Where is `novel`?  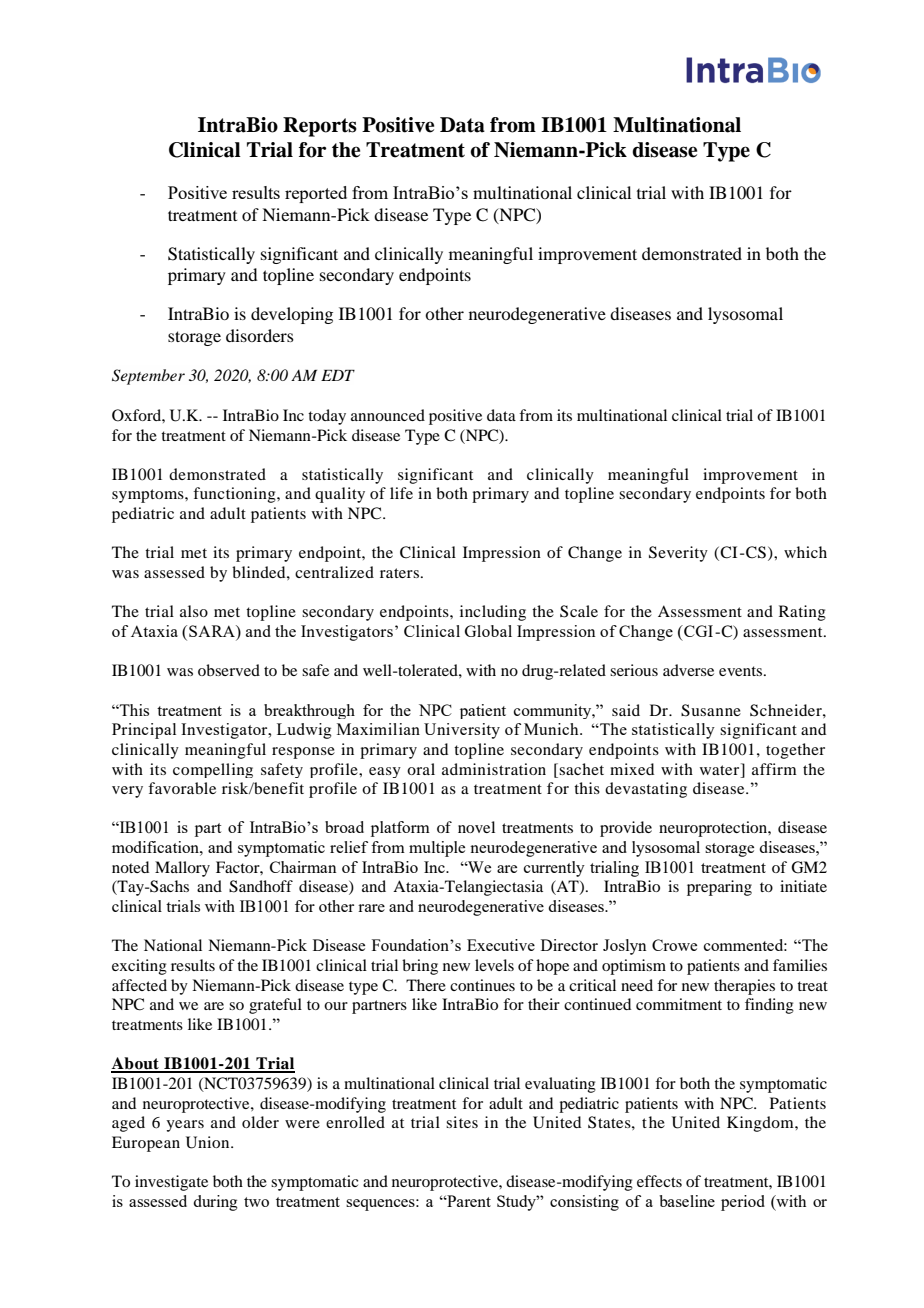 novel is located at coordinates (476, 827).
